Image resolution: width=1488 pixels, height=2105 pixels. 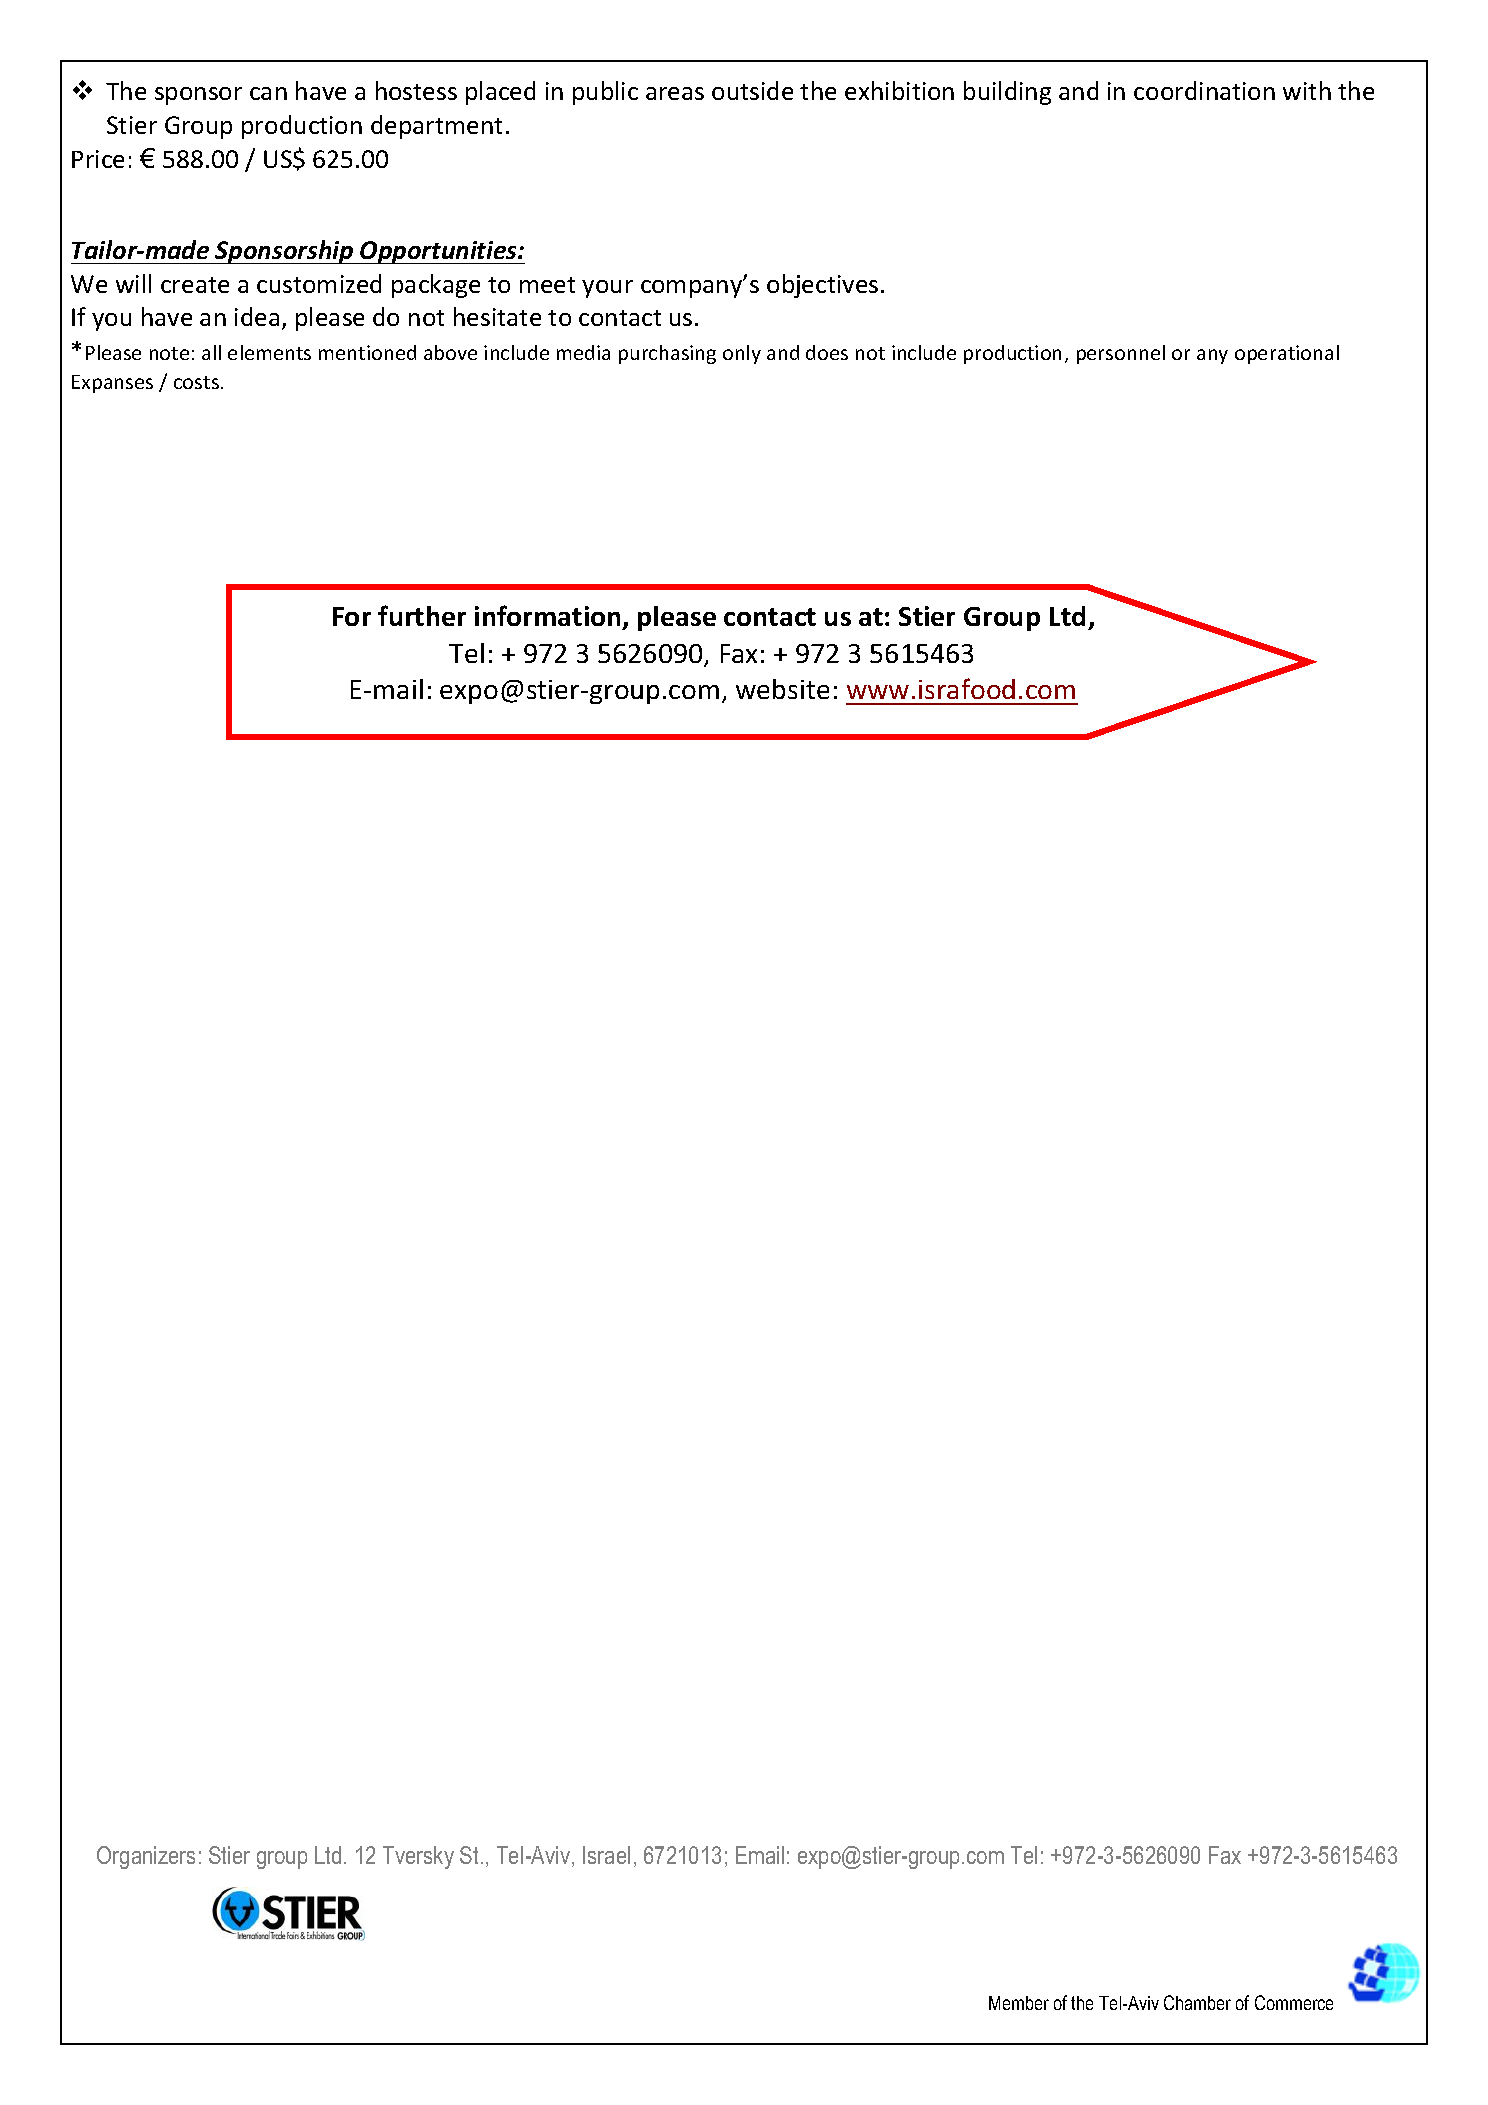 I want to click on further, so click(x=422, y=615).
